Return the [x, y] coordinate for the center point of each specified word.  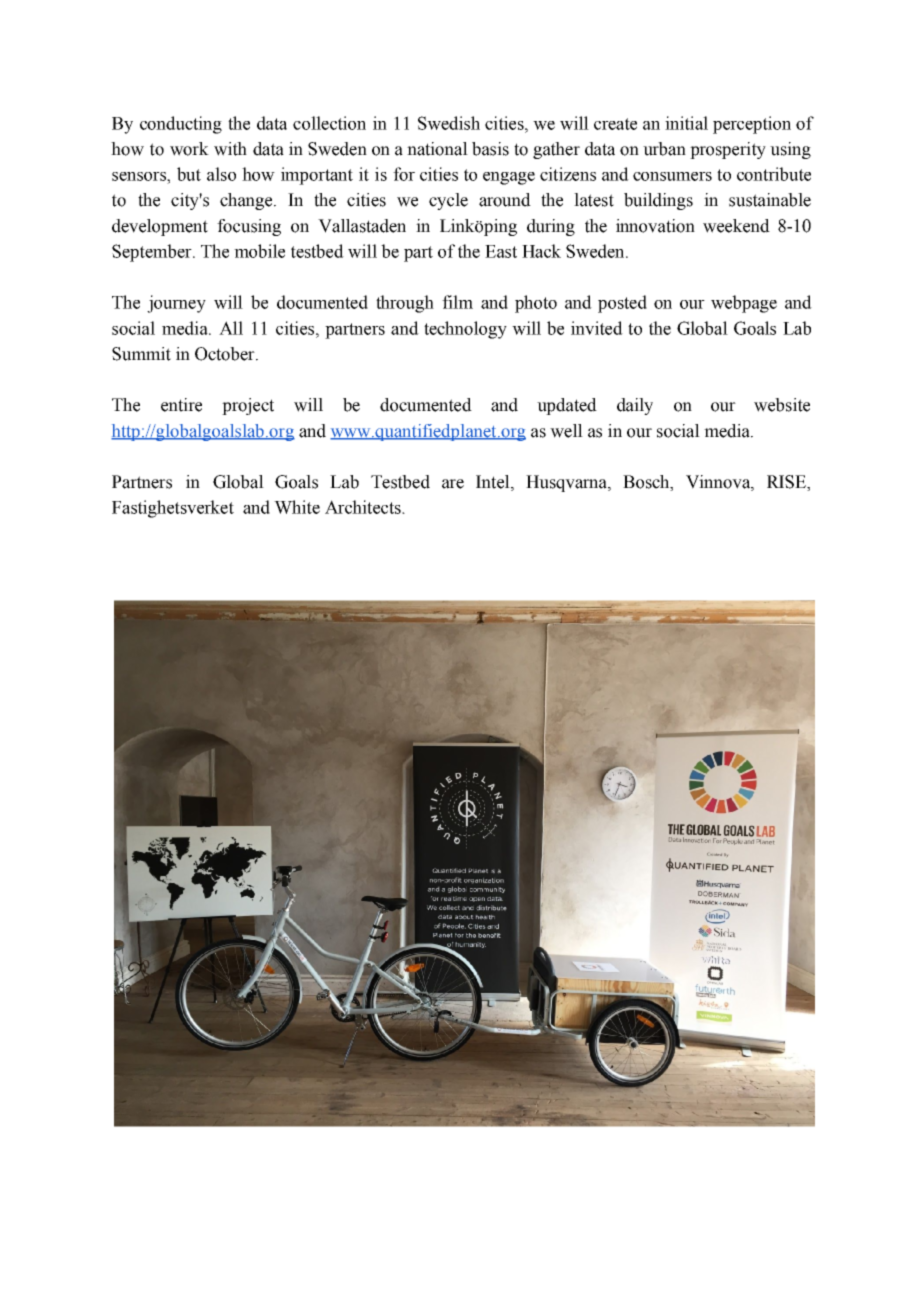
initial [686, 123]
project [248, 406]
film [457, 302]
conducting [181, 125]
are [453, 484]
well [566, 431]
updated [567, 406]
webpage [744, 304]
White [297, 507]
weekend [736, 226]
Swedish [449, 123]
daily [635, 406]
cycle [448, 201]
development [160, 227]
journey [176, 304]
